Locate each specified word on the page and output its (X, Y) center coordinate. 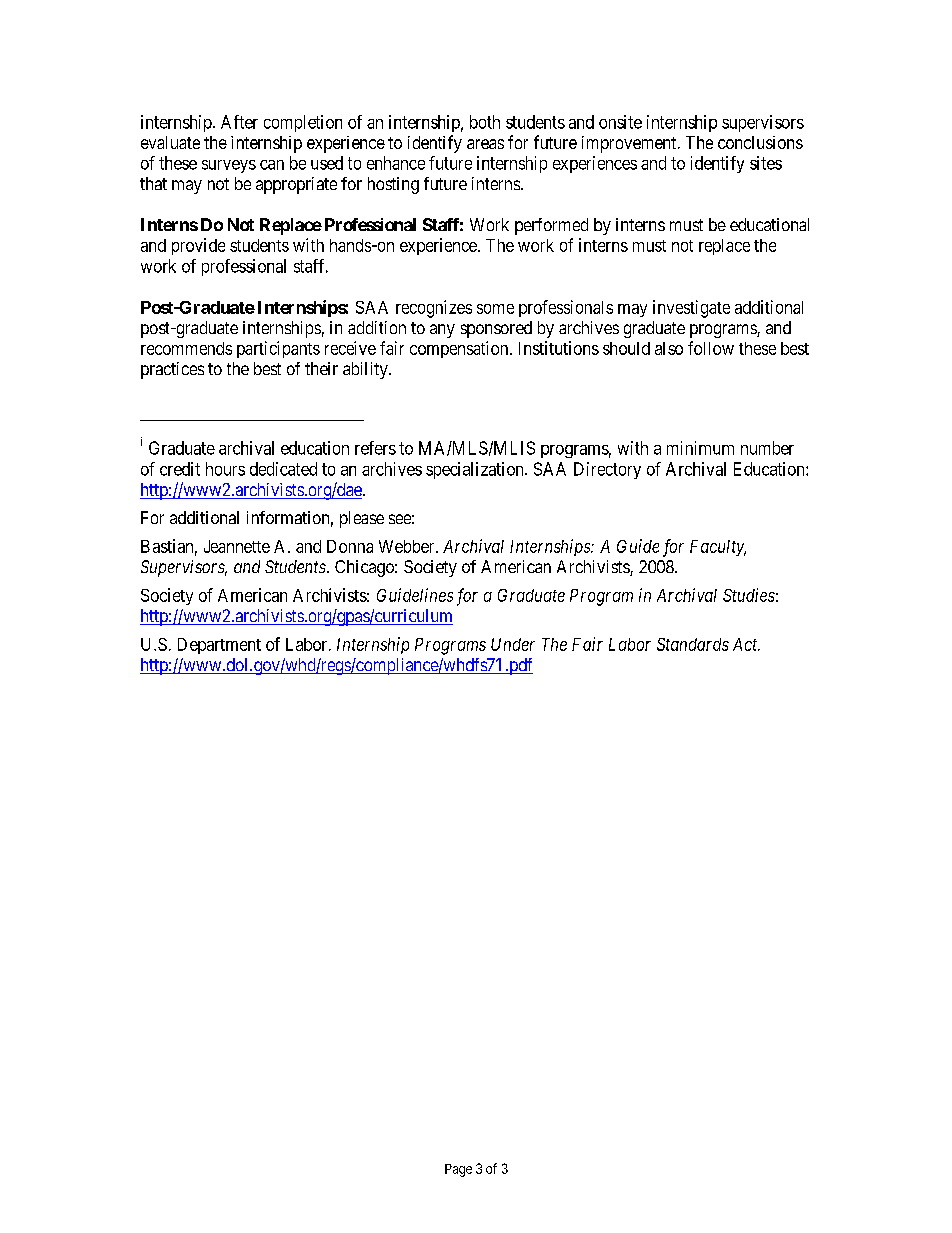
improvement (630, 144)
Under (513, 644)
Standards (693, 644)
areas (485, 144)
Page (458, 1170)
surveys (229, 166)
